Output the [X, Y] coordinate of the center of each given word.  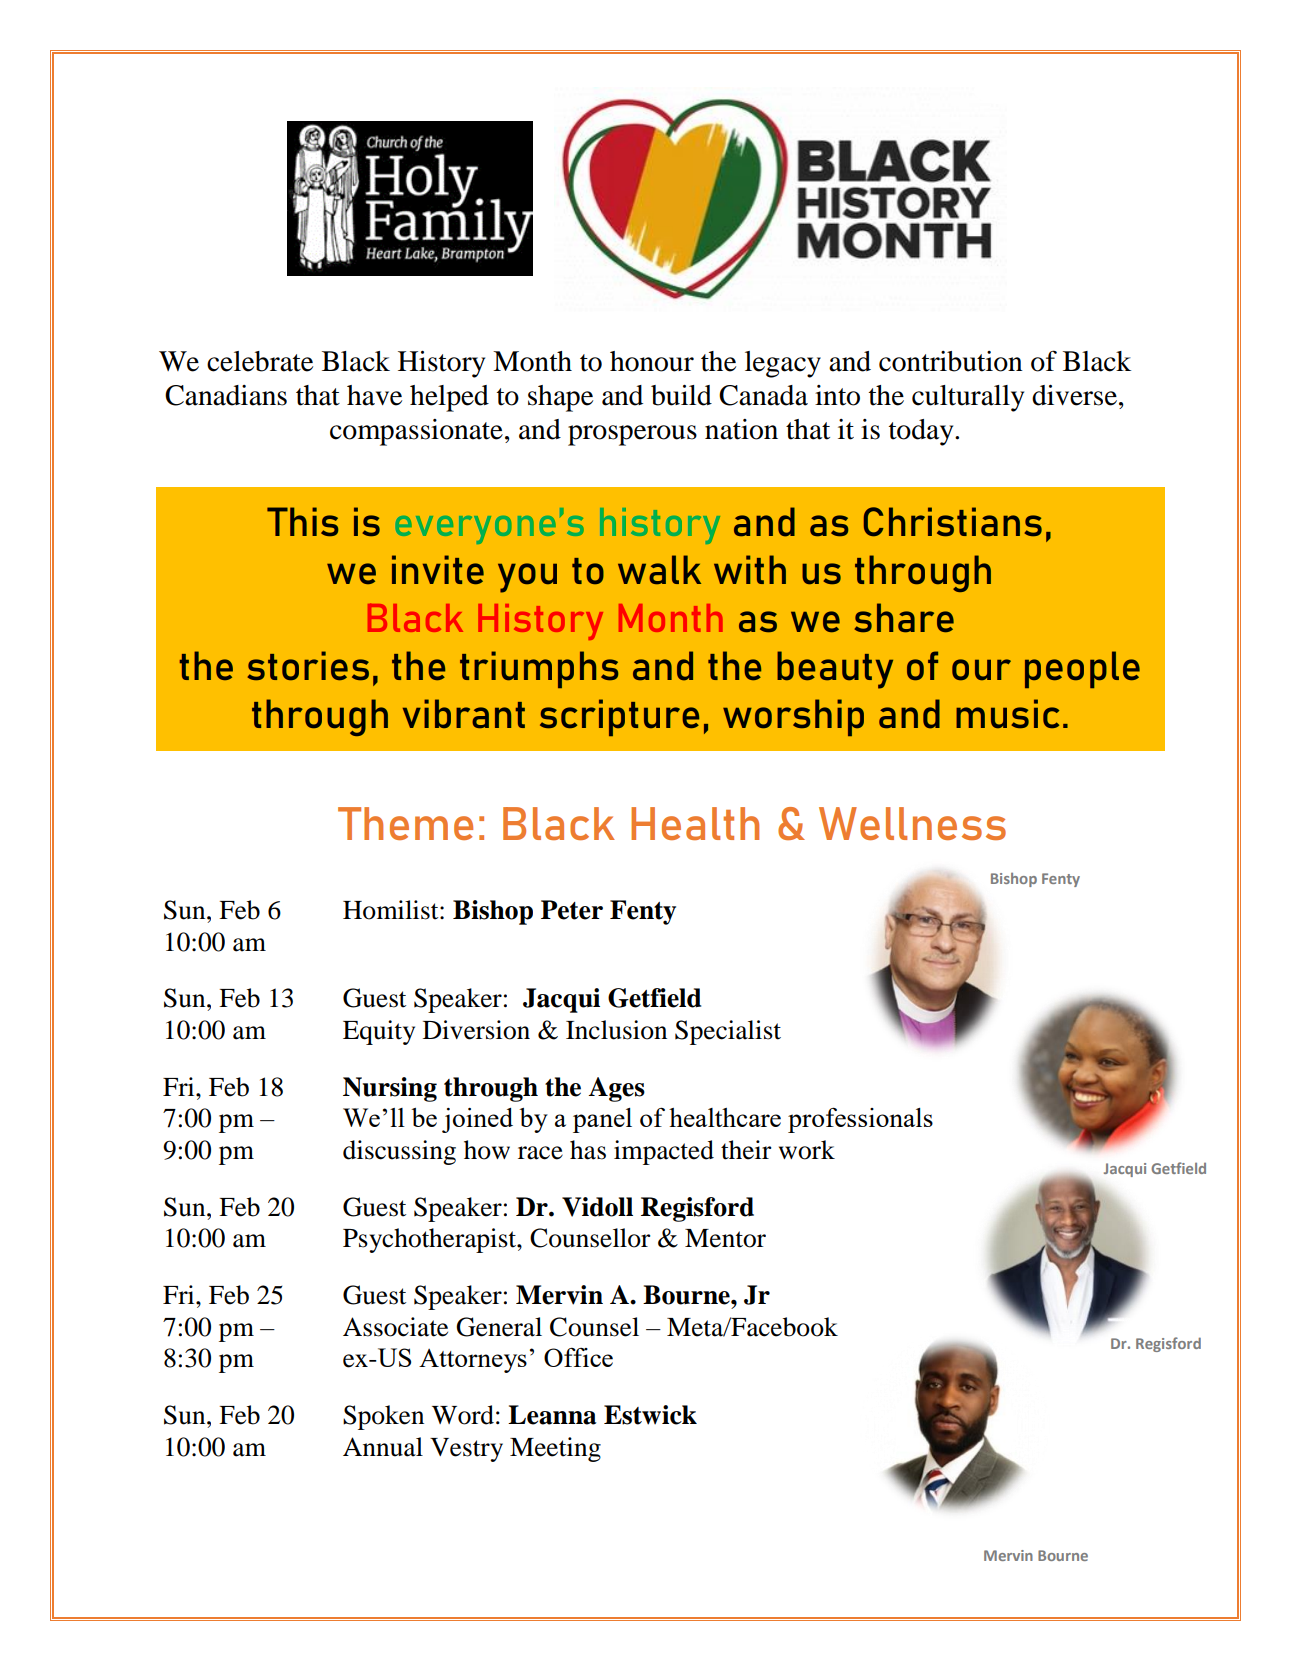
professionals [860, 1120]
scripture [619, 717]
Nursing [390, 1089]
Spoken [383, 1417]
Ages [616, 1089]
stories [308, 665]
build [681, 395]
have [374, 395]
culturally [968, 398]
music [1007, 713]
